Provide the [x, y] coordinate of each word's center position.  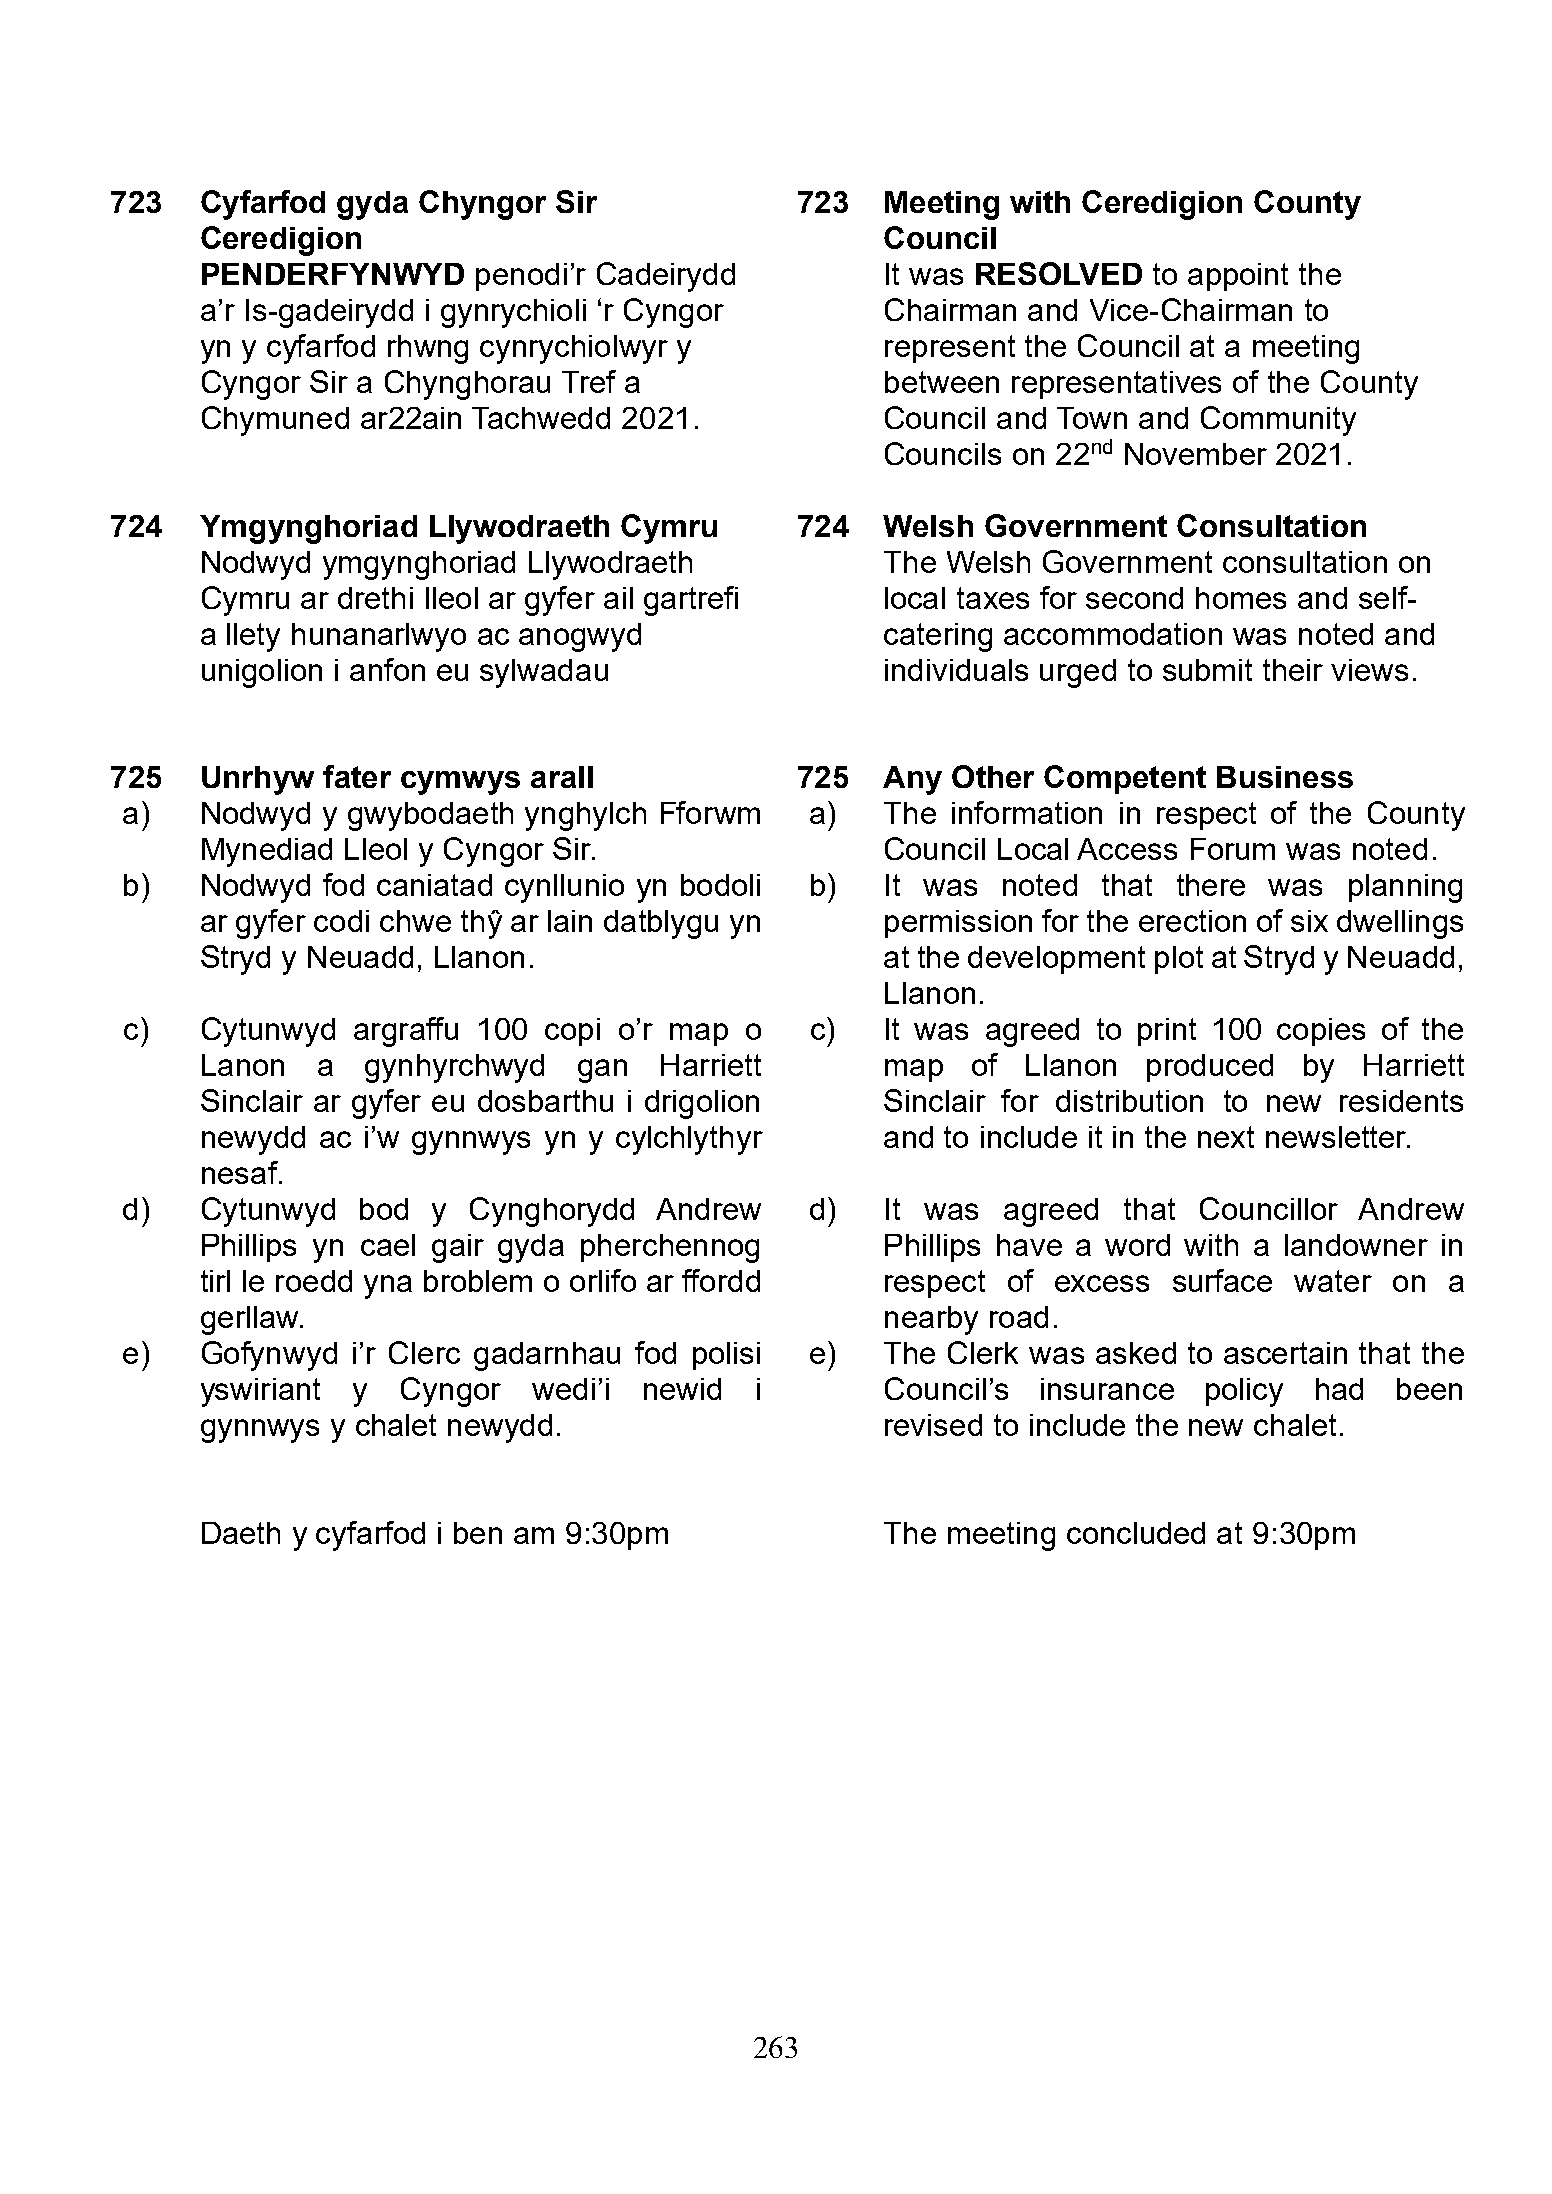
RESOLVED [1059, 273]
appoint [1238, 277]
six [1309, 921]
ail [618, 598]
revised [933, 1425]
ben [478, 1533]
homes [1241, 598]
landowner [1356, 1245]
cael [388, 1245]
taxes [993, 598]
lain [570, 921]
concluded [1136, 1533]
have [1029, 1245]
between [942, 382]
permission [958, 924]
